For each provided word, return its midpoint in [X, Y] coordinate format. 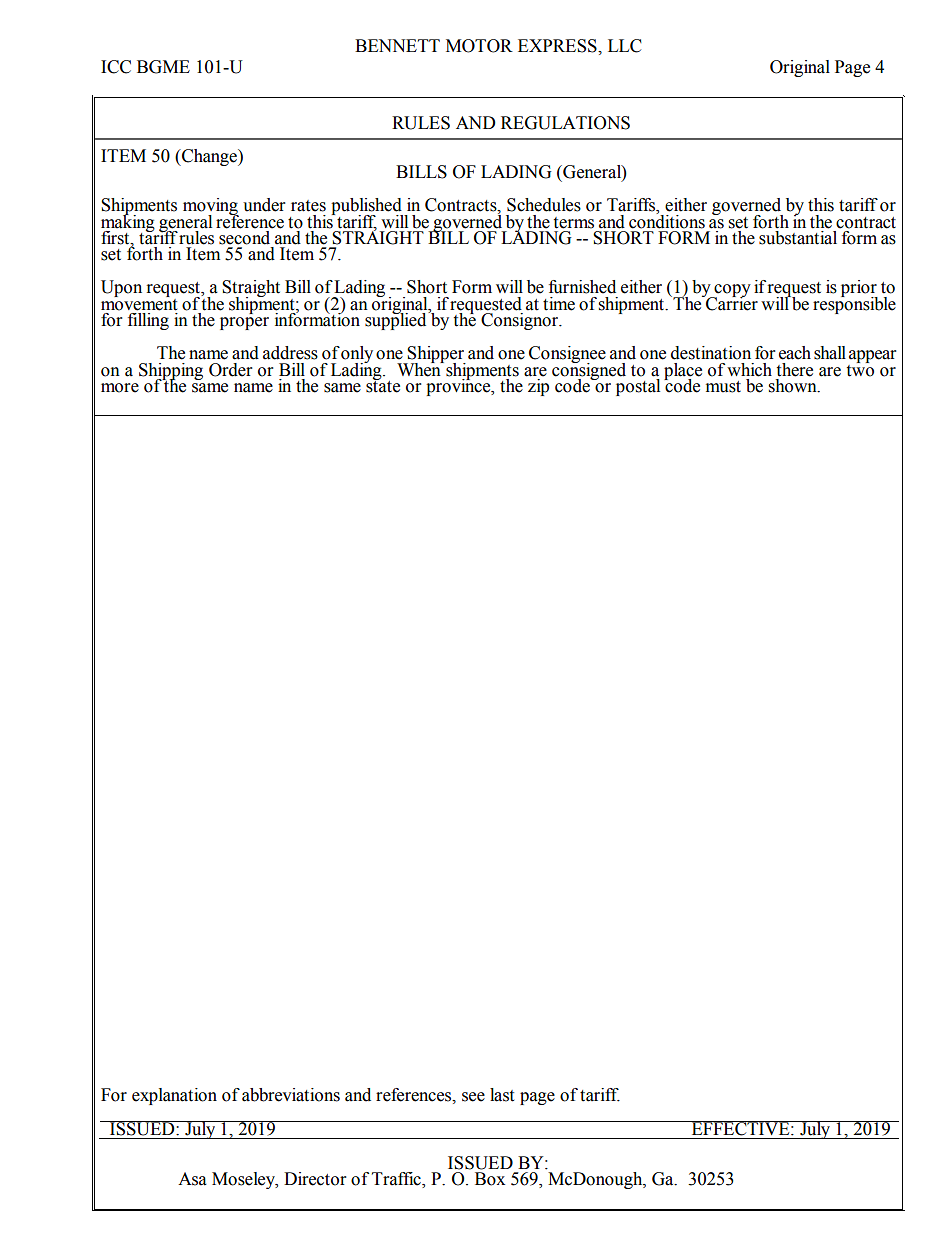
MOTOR [479, 46]
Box [490, 1179]
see [473, 1097]
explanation [174, 1096]
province [459, 386]
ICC [116, 67]
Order [230, 370]
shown [794, 386]
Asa [192, 1179]
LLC [625, 46]
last [502, 1095]
